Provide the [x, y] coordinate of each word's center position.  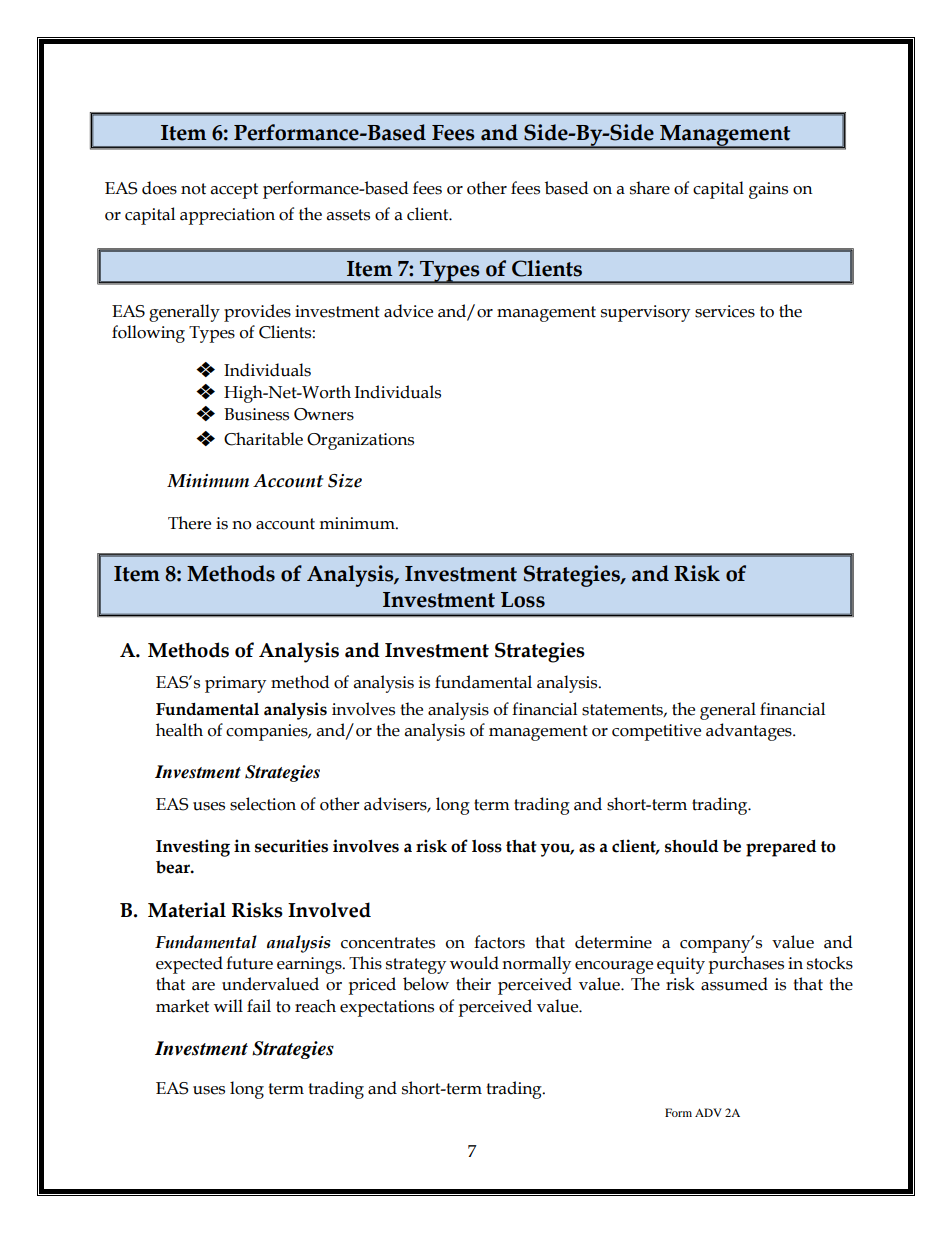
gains [768, 190]
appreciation [227, 216]
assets [348, 215]
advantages [750, 732]
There [189, 523]
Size [345, 481]
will [228, 1005]
